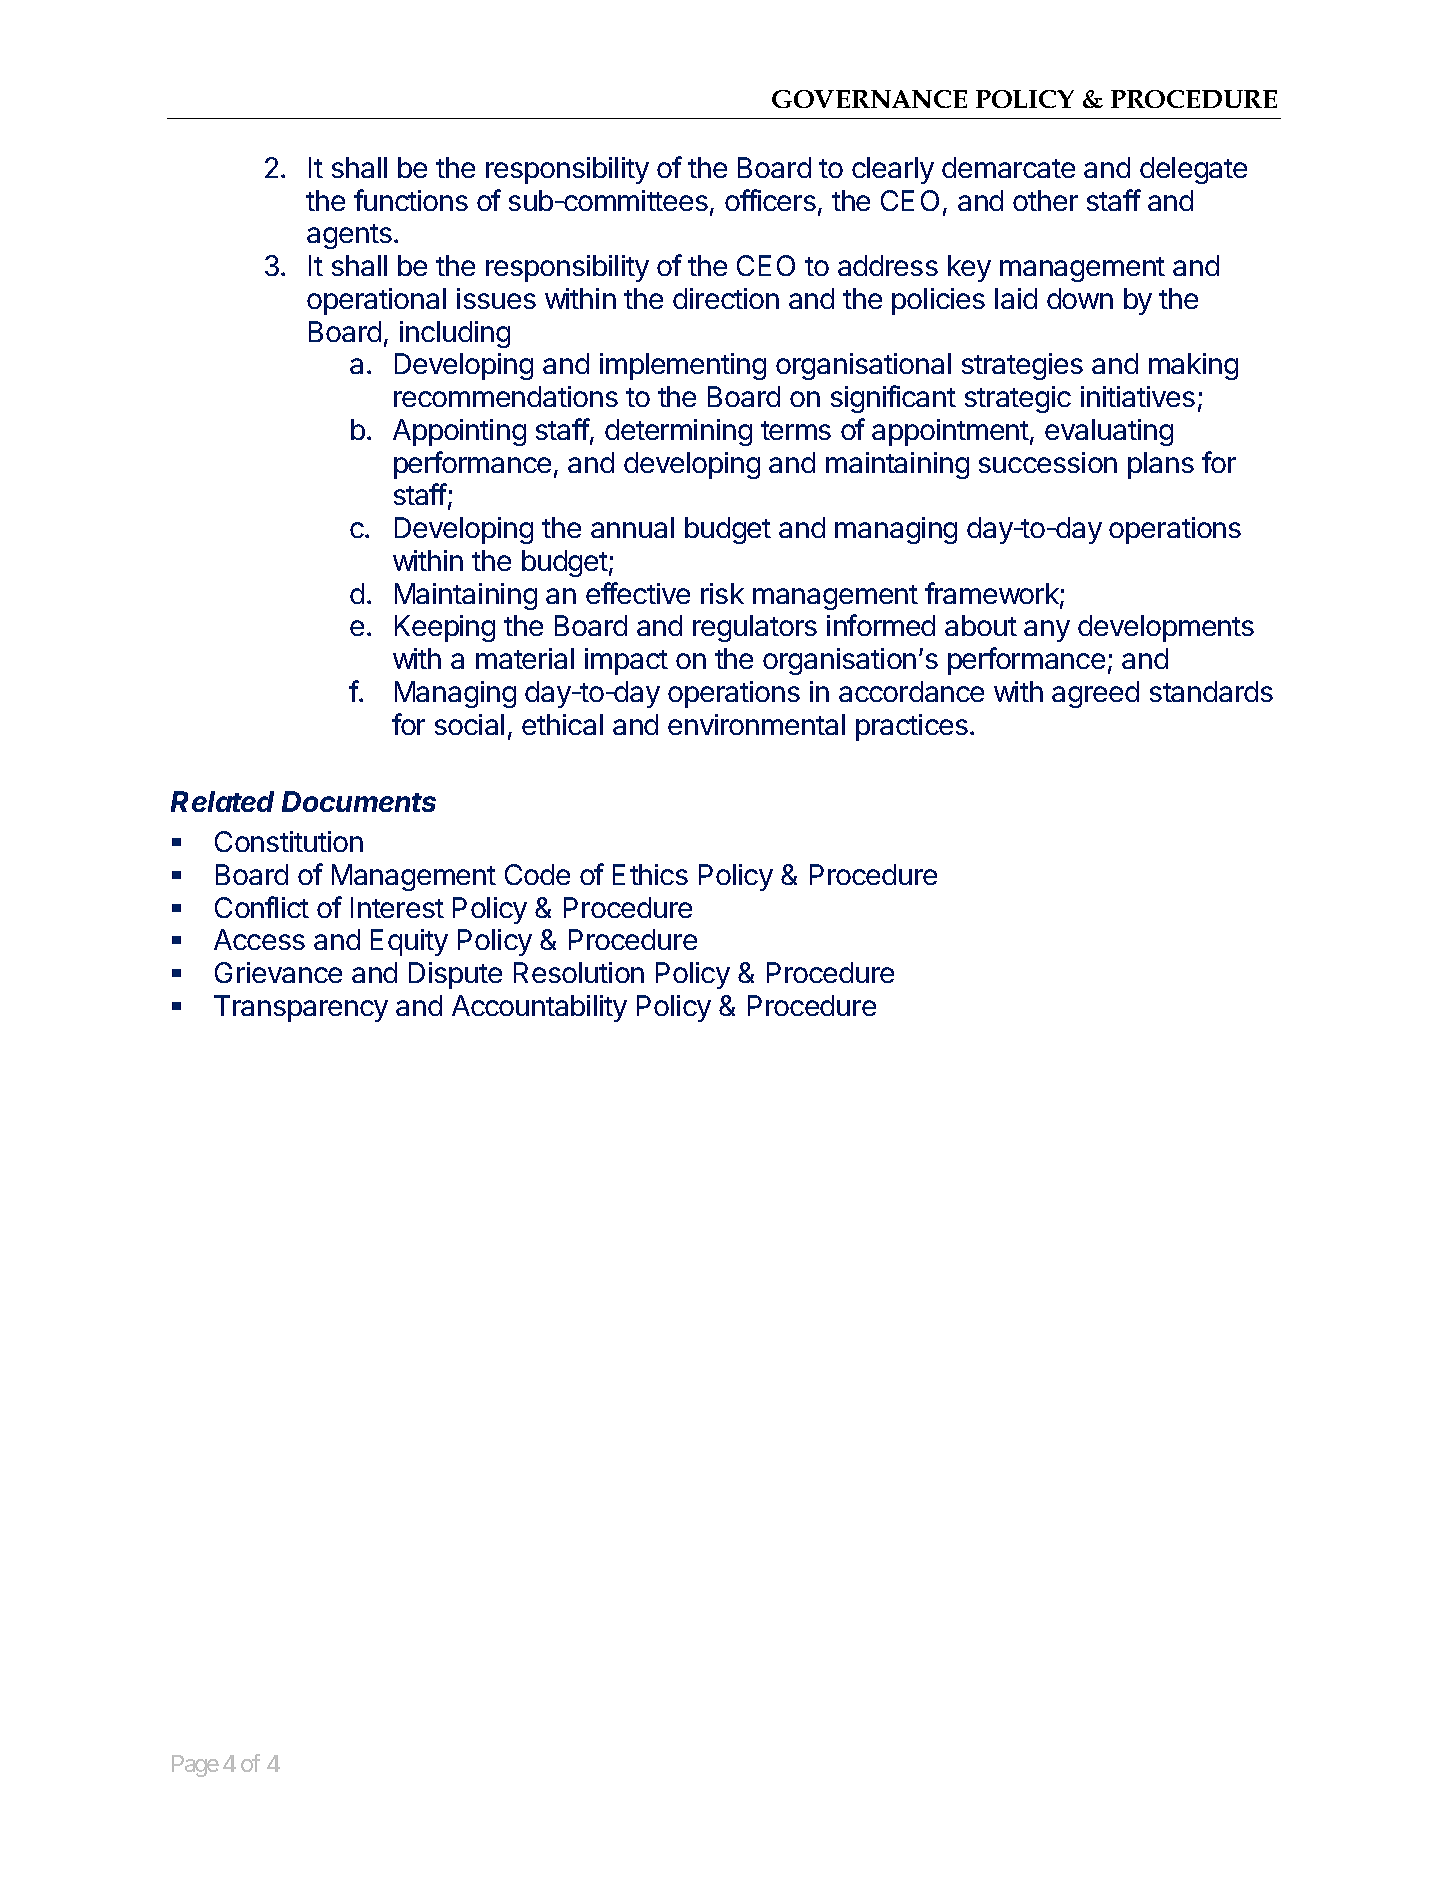 This screenshot has width=1452, height=1880. What do you see at coordinates (579, 972) in the screenshot?
I see `Resolution` at bounding box center [579, 972].
